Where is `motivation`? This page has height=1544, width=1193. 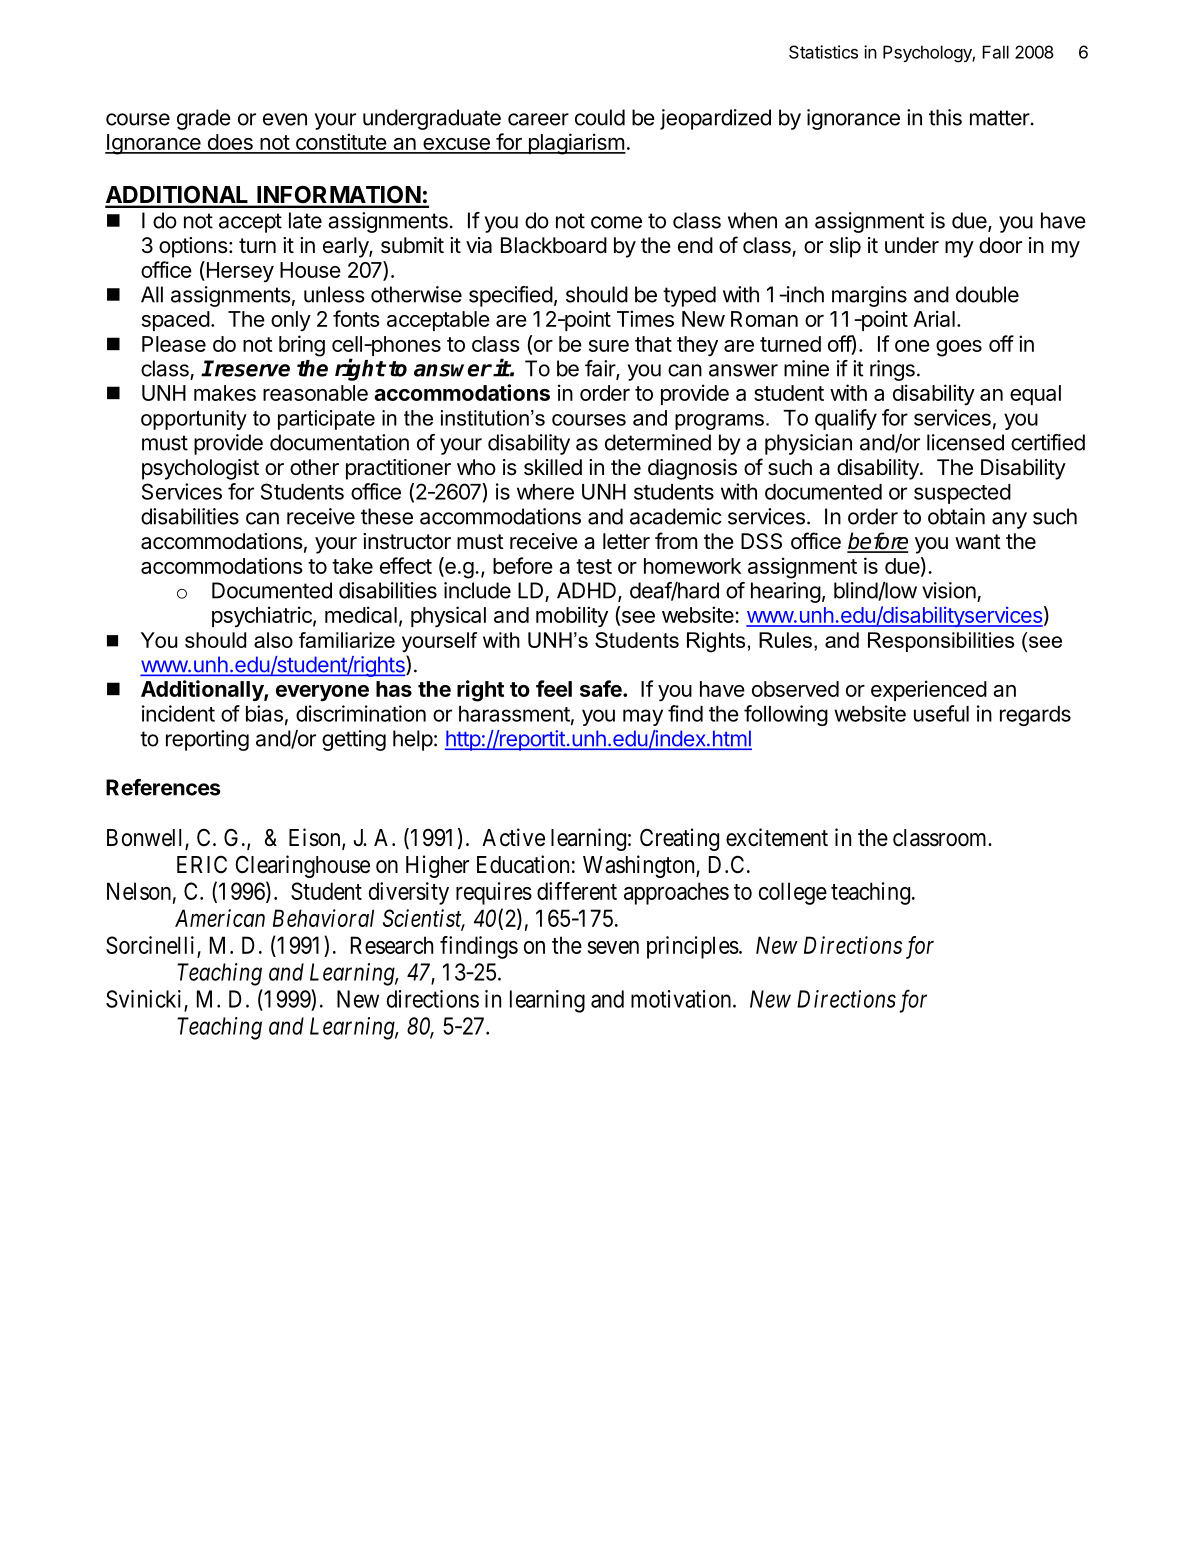 motivation is located at coordinates (682, 999).
